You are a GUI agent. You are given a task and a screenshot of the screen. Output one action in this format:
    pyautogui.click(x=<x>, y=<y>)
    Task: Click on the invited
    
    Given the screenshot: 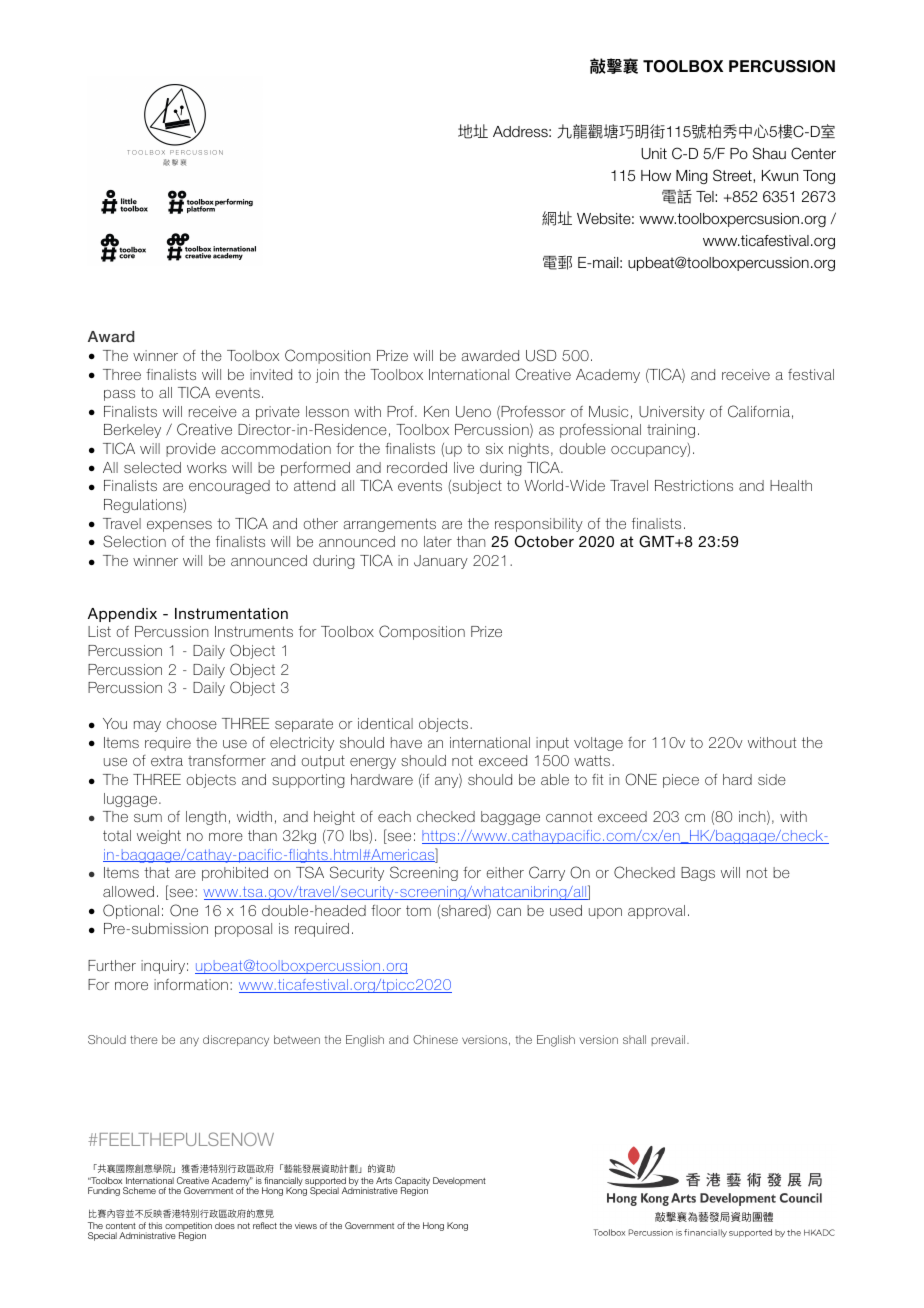 What is the action you would take?
    pyautogui.click(x=271, y=374)
